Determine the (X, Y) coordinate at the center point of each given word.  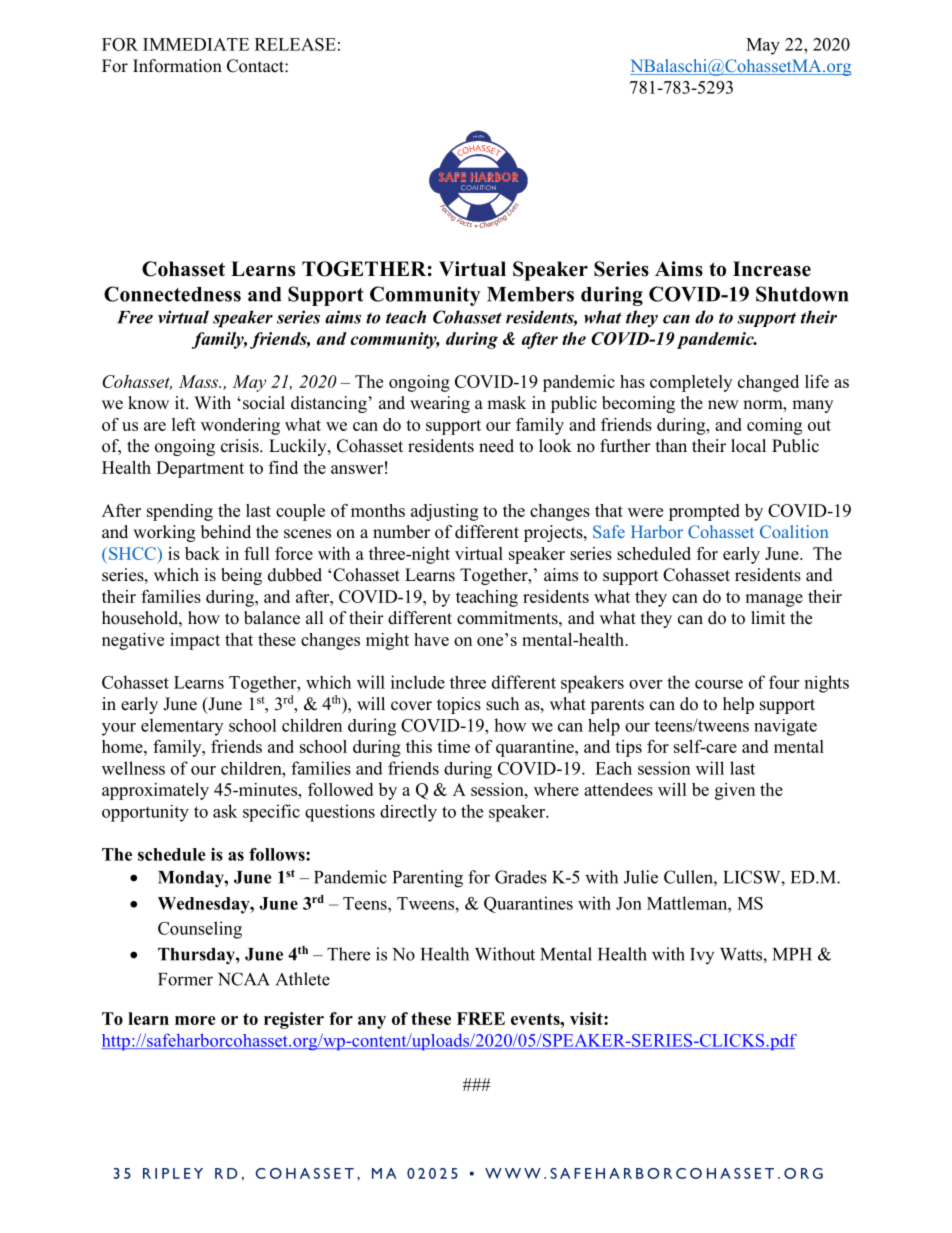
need (496, 446)
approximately (155, 791)
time (453, 746)
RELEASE (295, 44)
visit (587, 1018)
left (184, 424)
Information (177, 66)
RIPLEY (173, 1173)
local (748, 446)
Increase (772, 269)
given (735, 791)
